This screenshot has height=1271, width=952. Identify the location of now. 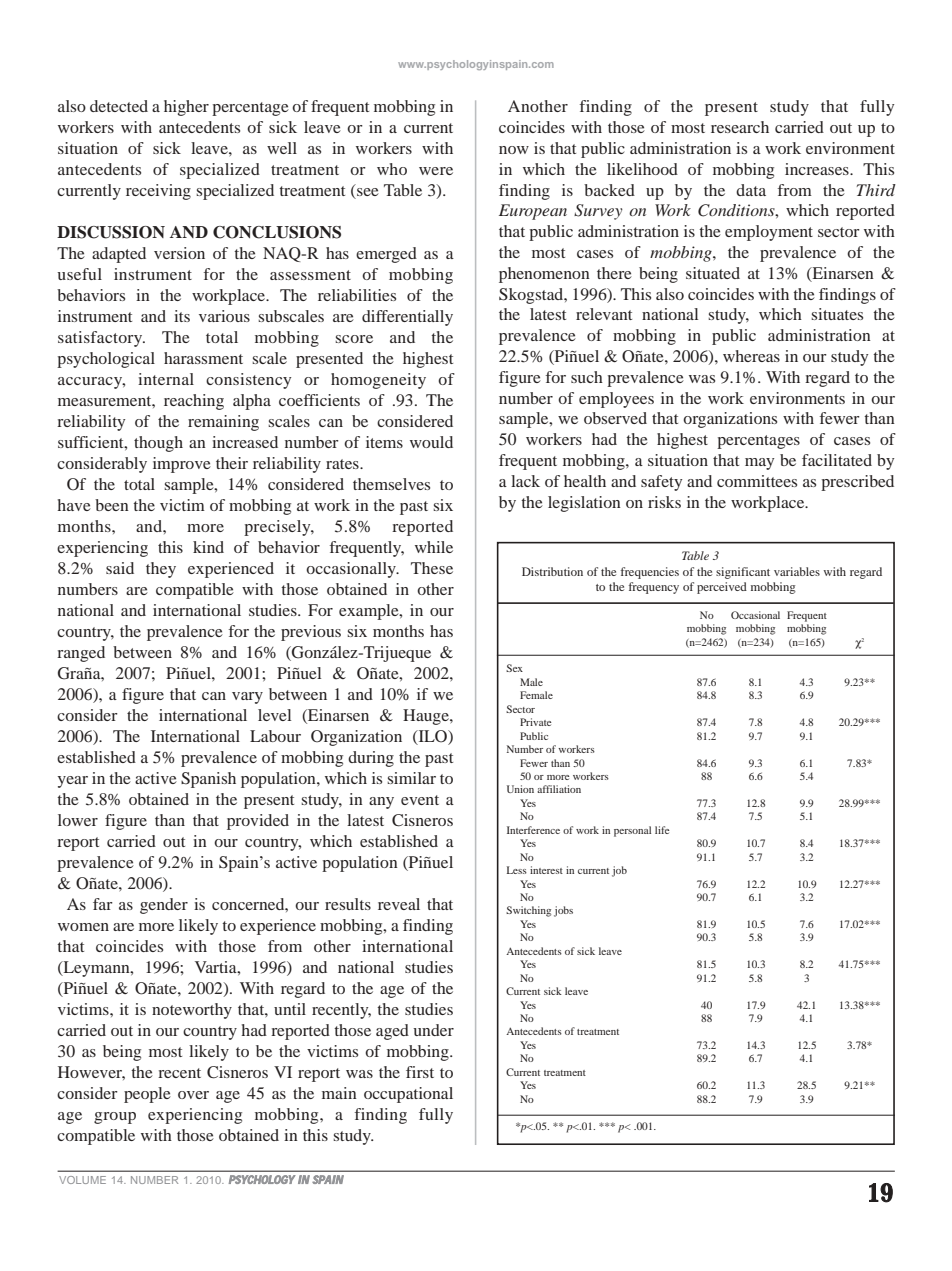
(514, 150).
